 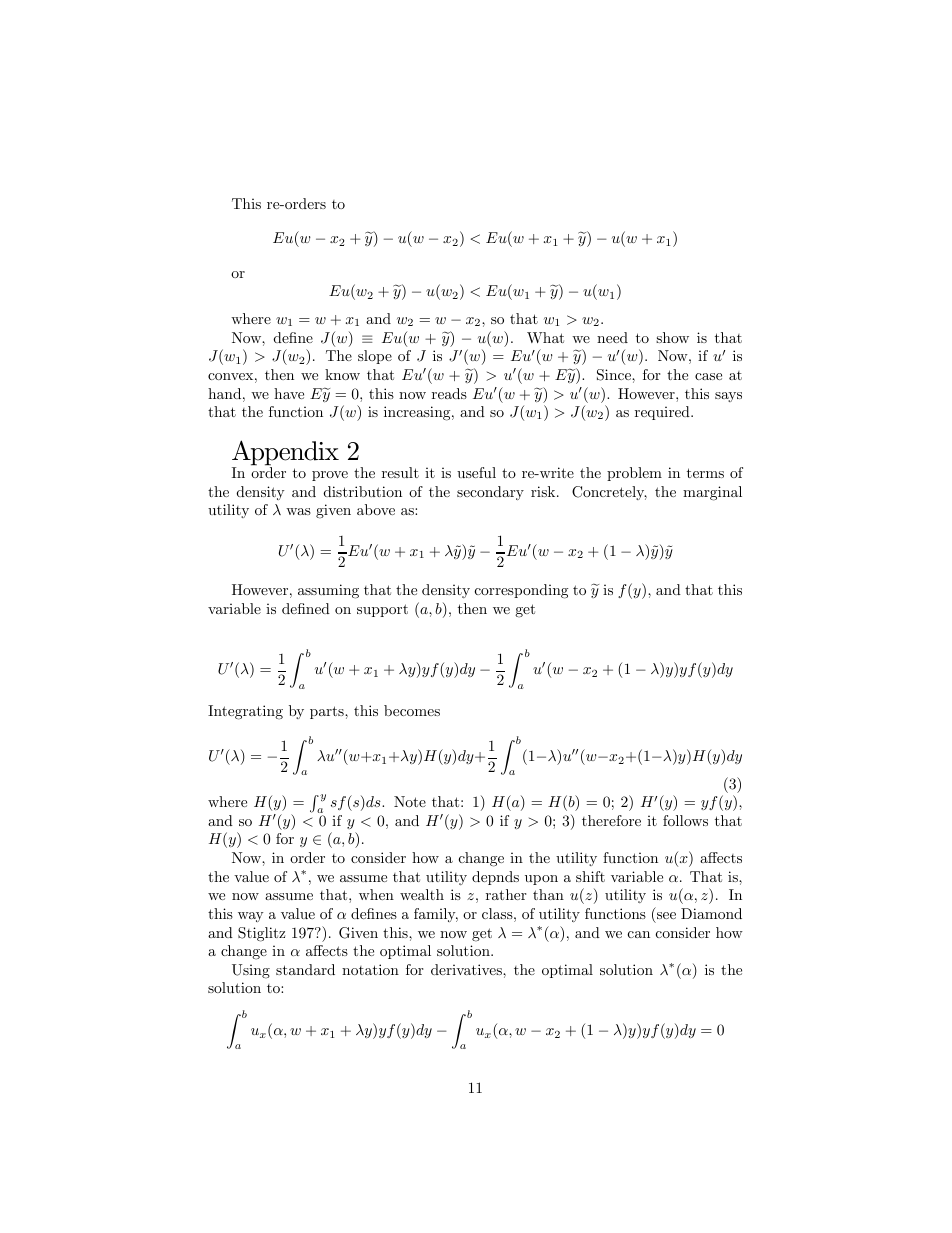 I want to click on show, so click(x=672, y=337).
